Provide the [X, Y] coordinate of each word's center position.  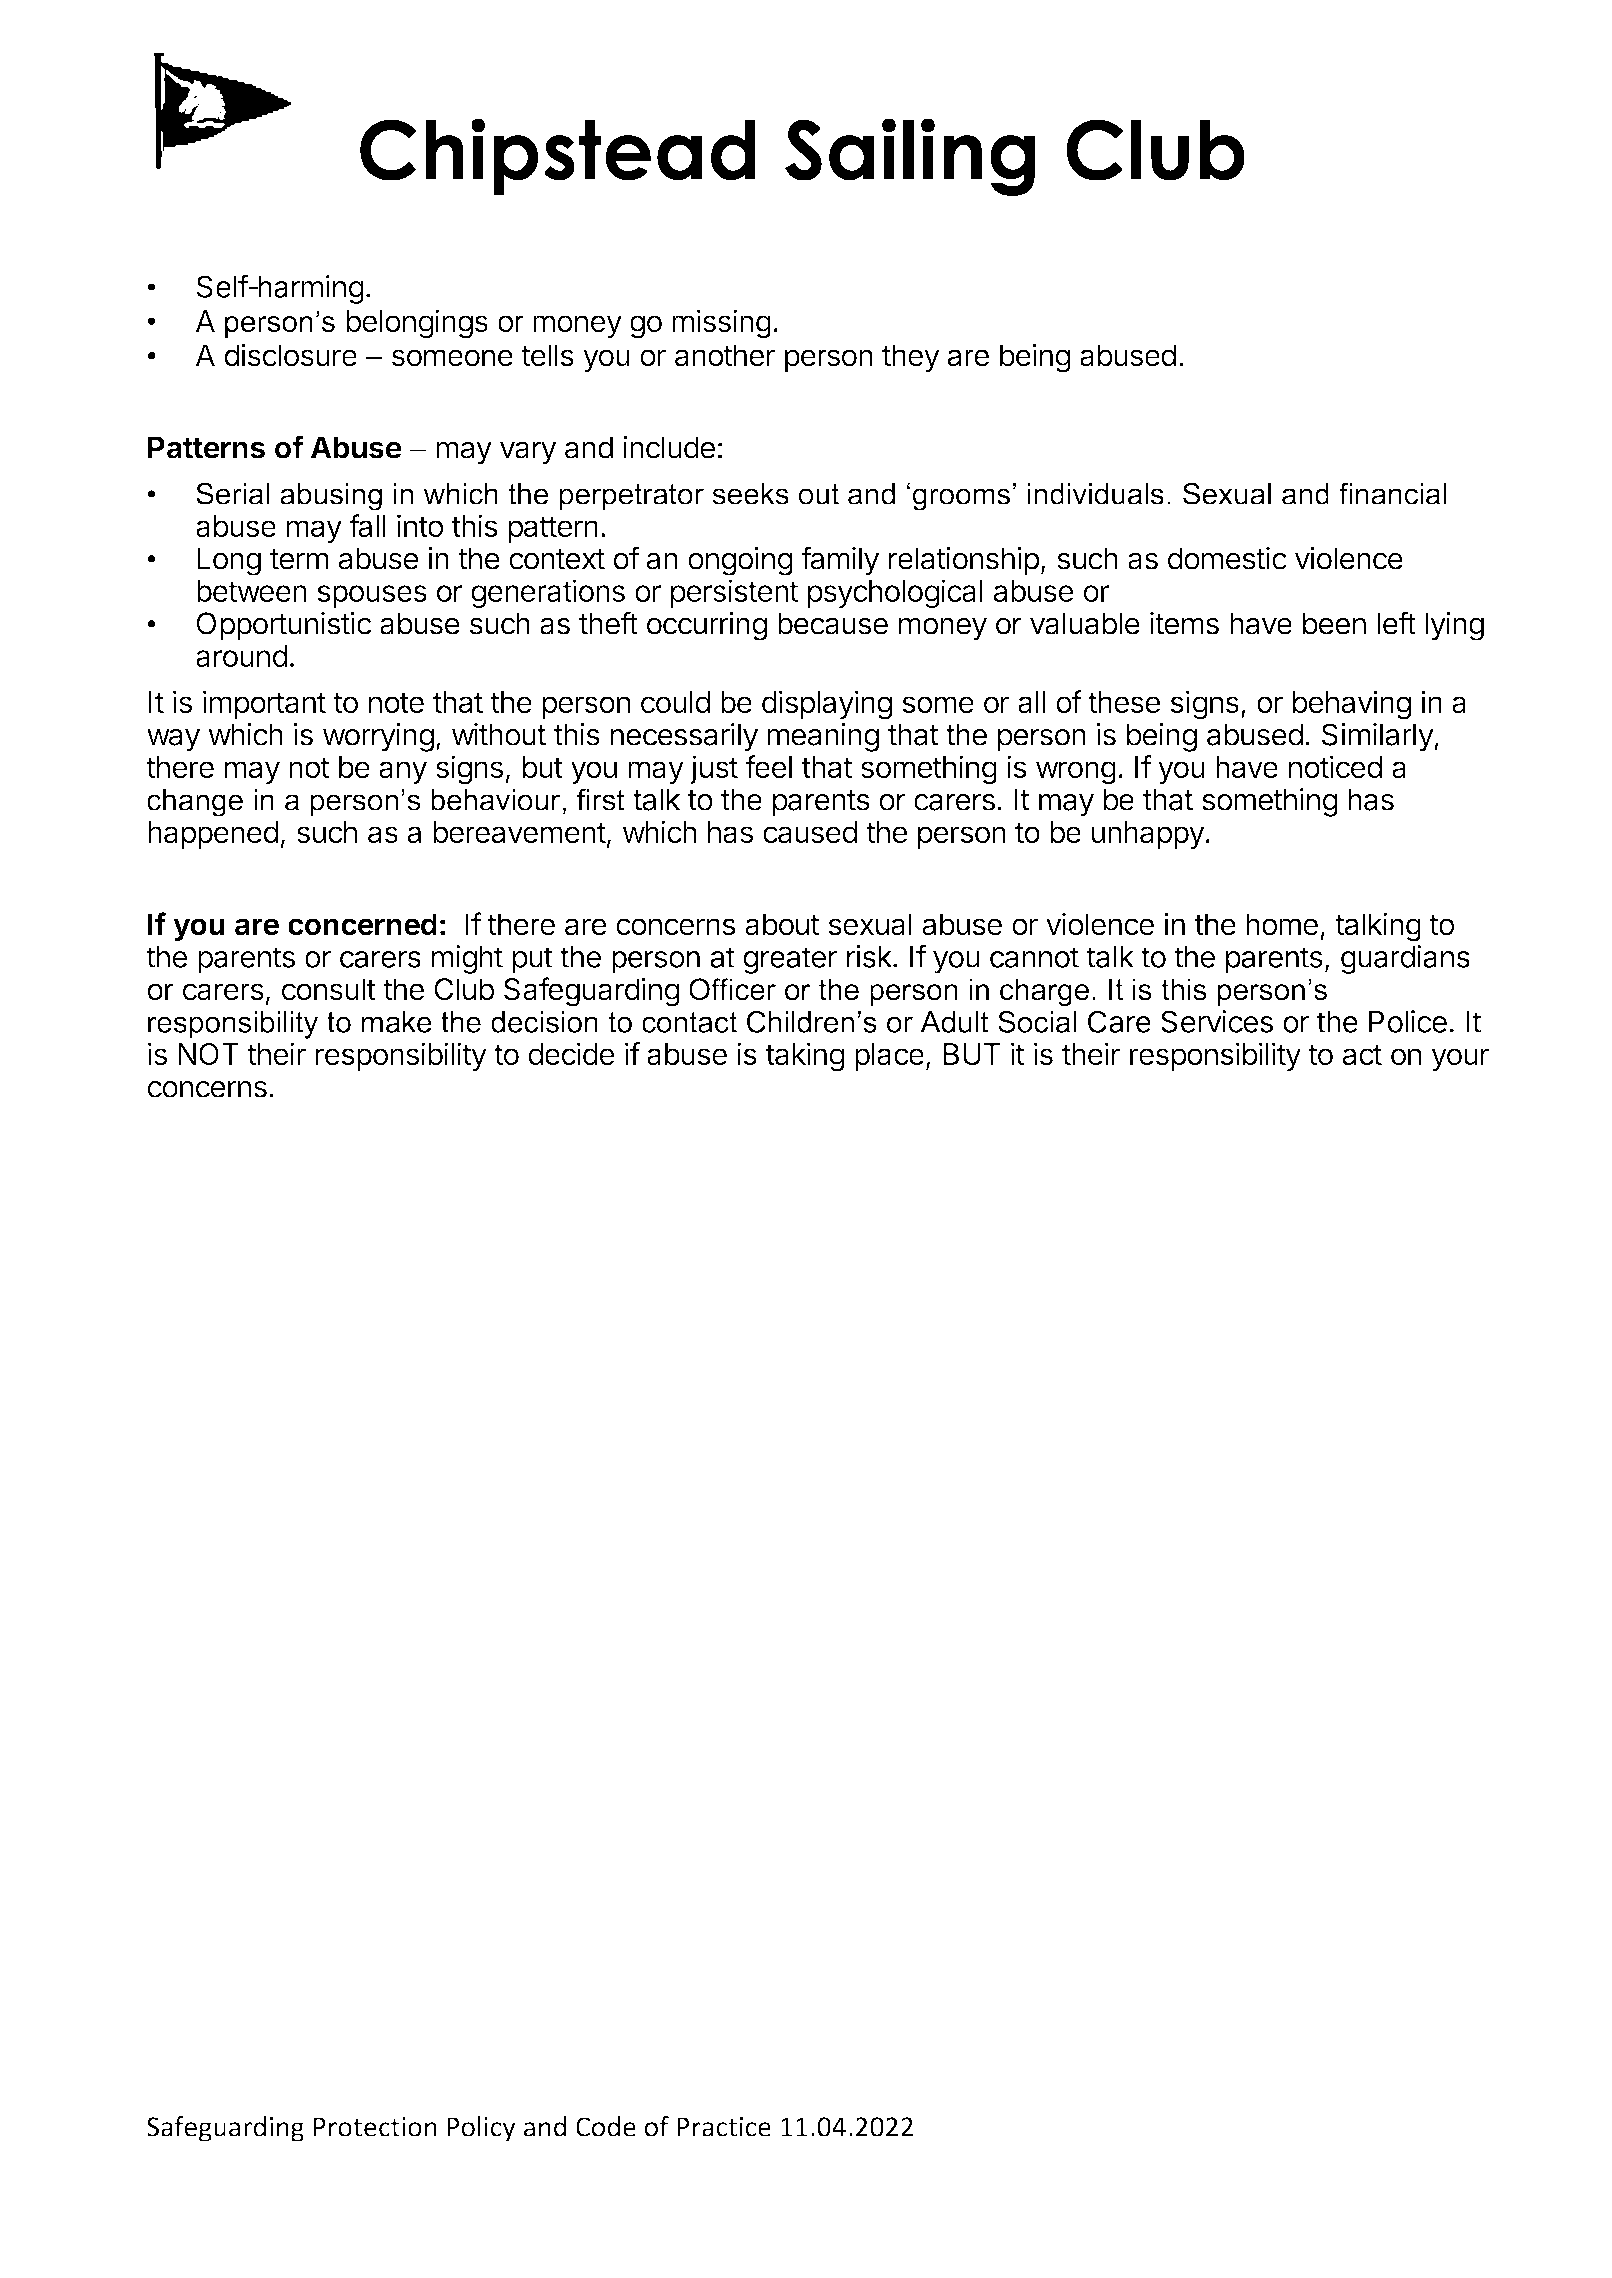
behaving [1352, 705]
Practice [724, 2127]
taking [805, 1057]
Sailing [910, 157]
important [264, 704]
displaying [827, 705]
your [1460, 1059]
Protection [375, 2127]
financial [1392, 493]
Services [1217, 1021]
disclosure [291, 355]
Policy [481, 2129]
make [397, 1022]
